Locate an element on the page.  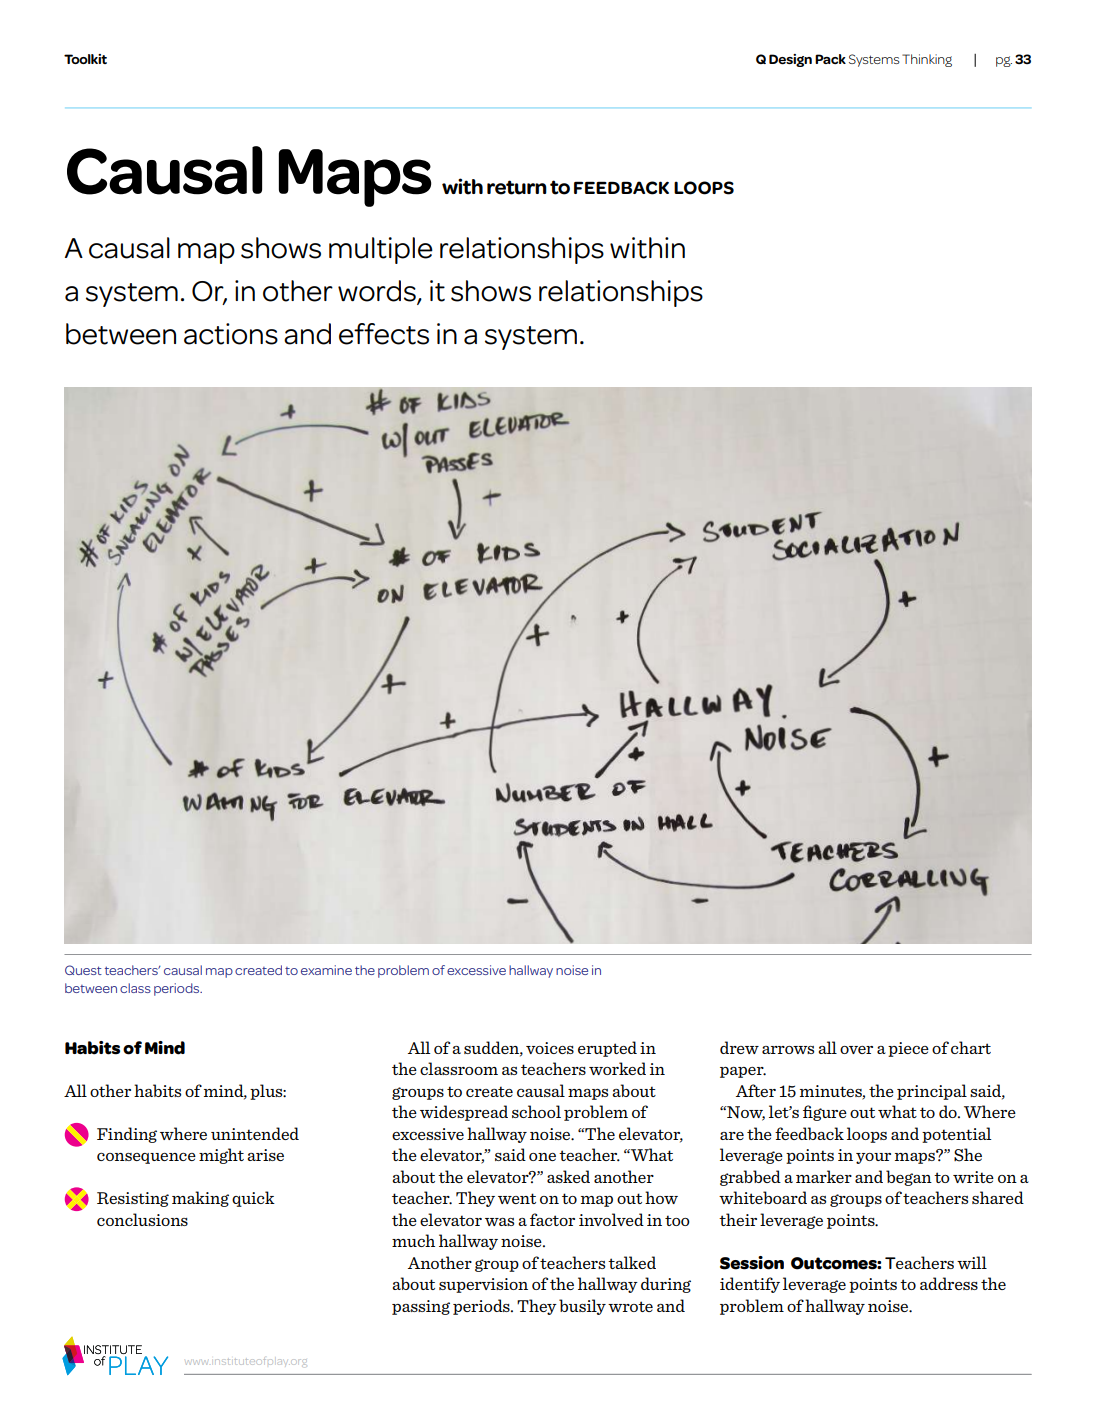
words is located at coordinates (378, 292).
